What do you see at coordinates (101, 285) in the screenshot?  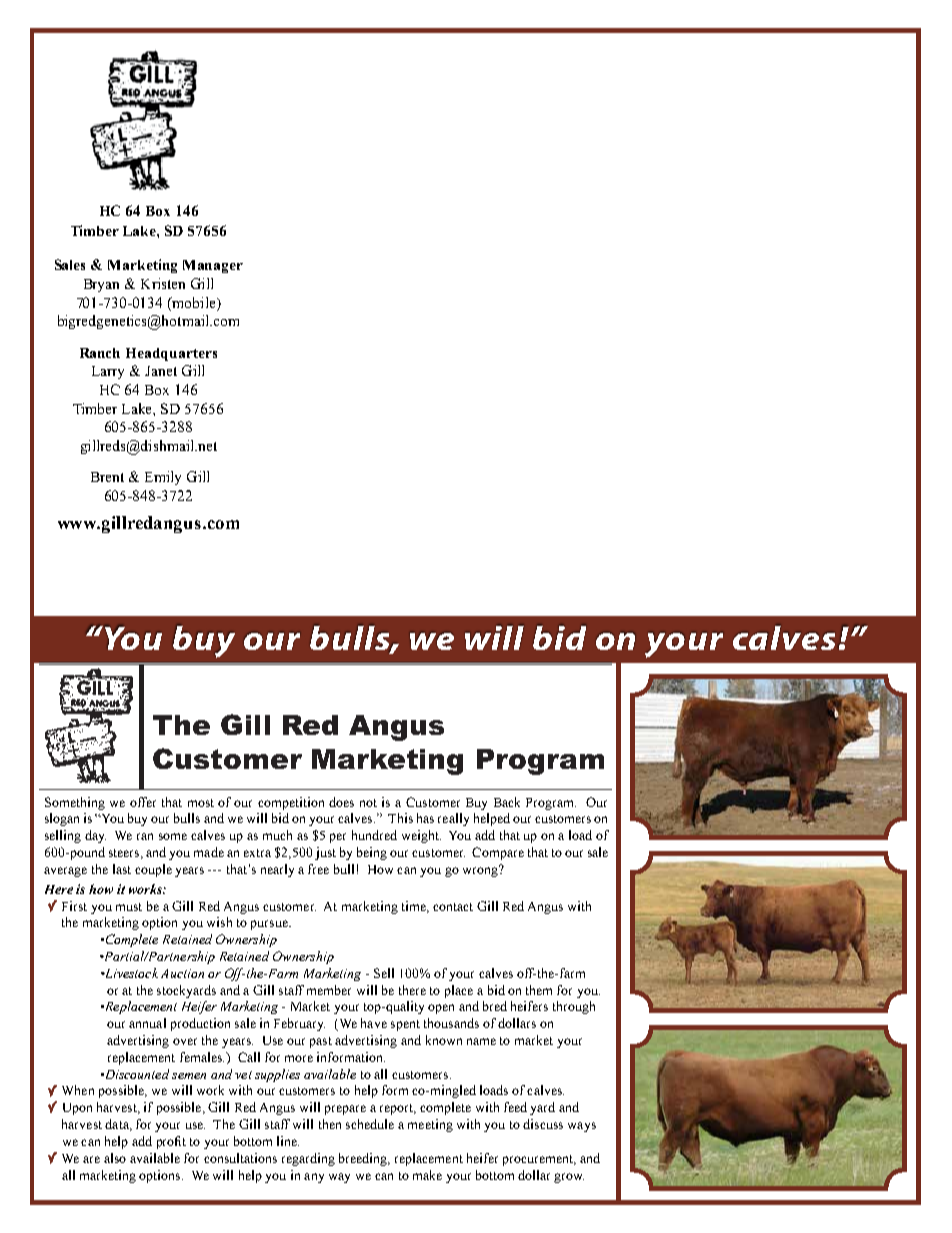 I see `Bryan` at bounding box center [101, 285].
